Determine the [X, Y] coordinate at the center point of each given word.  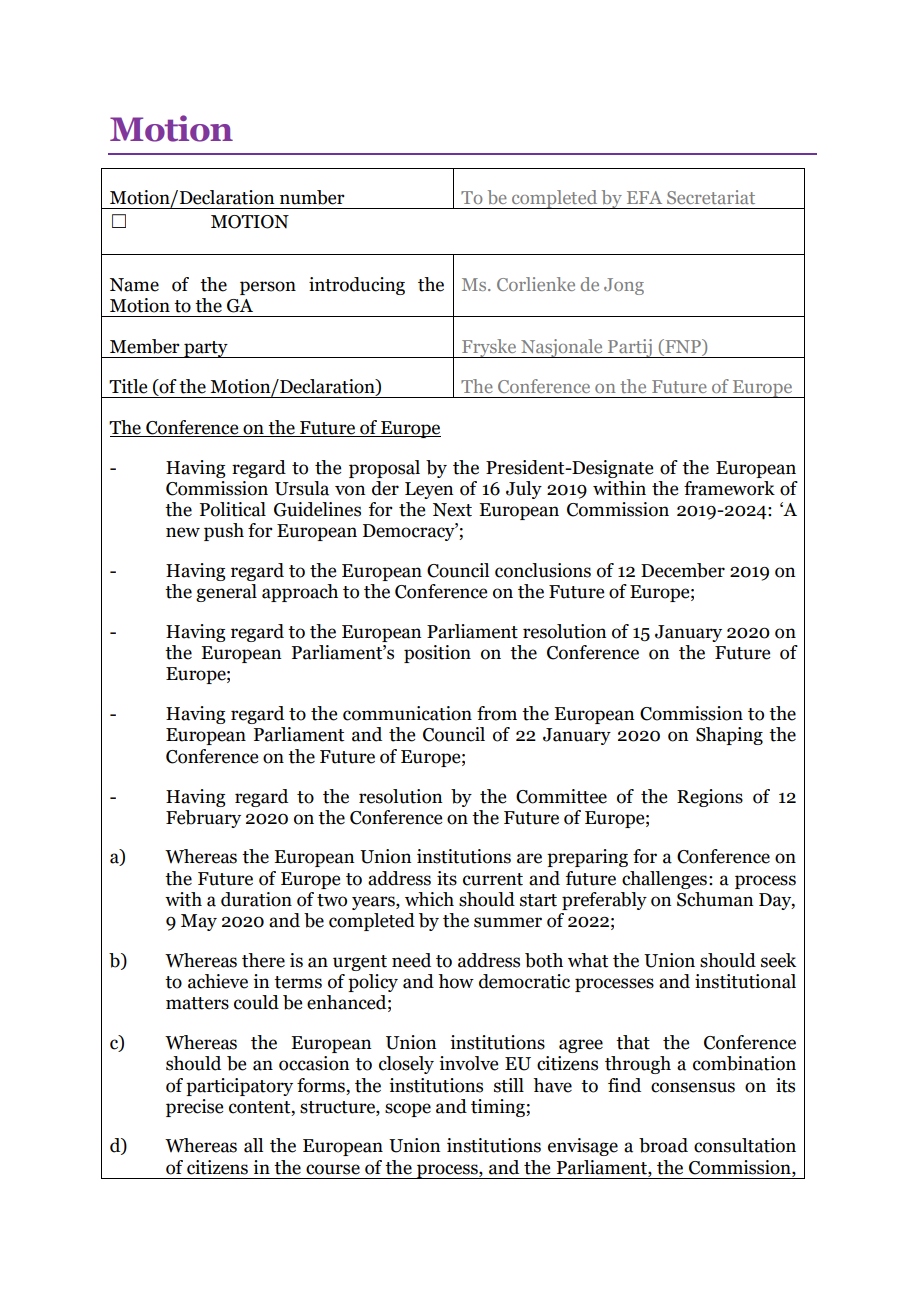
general [226, 593]
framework [729, 488]
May [199, 922]
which [429, 899]
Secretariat [711, 197]
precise [194, 1108]
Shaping [729, 736]
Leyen [429, 490]
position [437, 654]
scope [408, 1110]
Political [233, 509]
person [268, 288]
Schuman [715, 899]
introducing [357, 286]
